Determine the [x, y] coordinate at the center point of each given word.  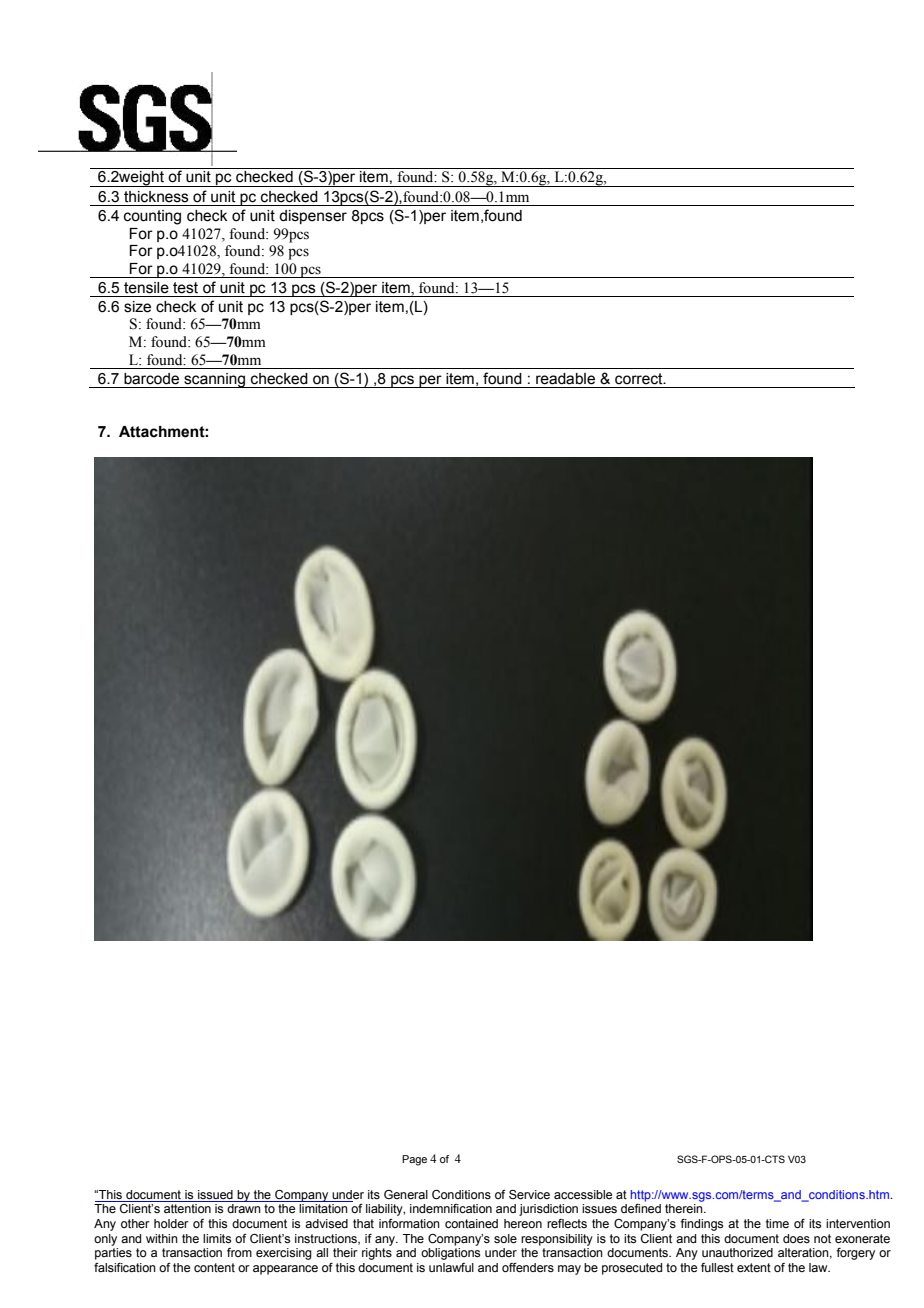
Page [414, 1160]
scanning [215, 380]
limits [217, 1239]
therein [685, 1208]
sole [505, 1239]
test [185, 288]
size [137, 307]
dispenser [313, 217]
